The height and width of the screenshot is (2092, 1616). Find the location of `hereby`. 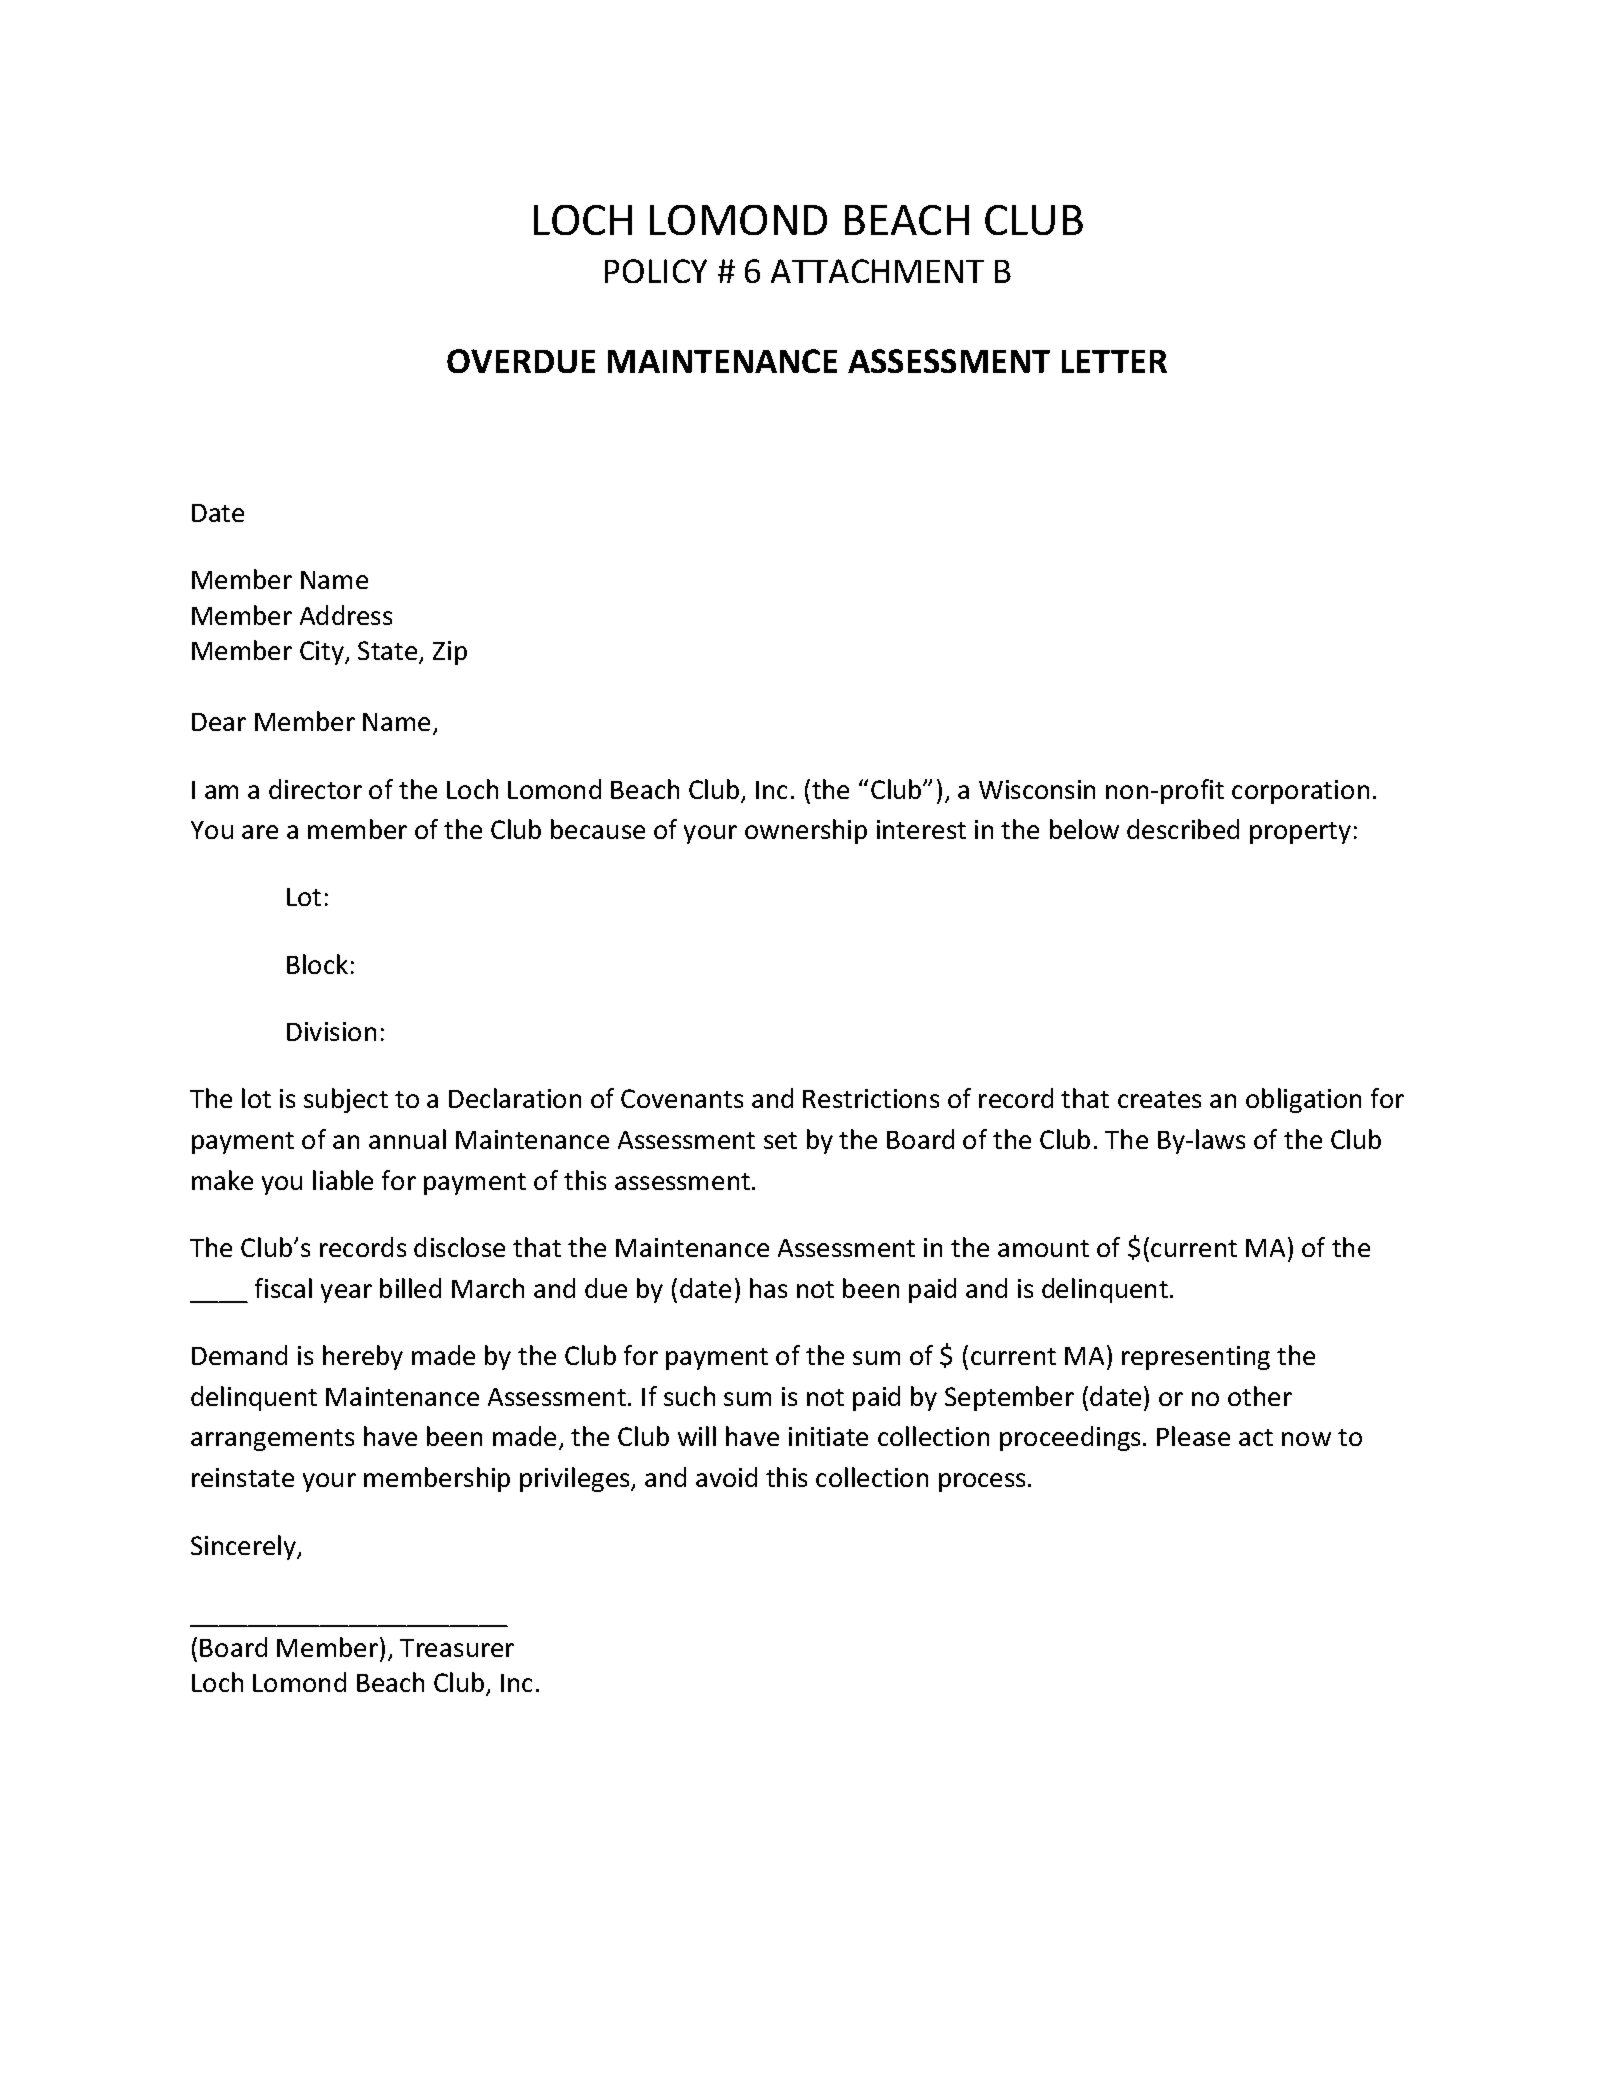

hereby is located at coordinates (363, 1357).
